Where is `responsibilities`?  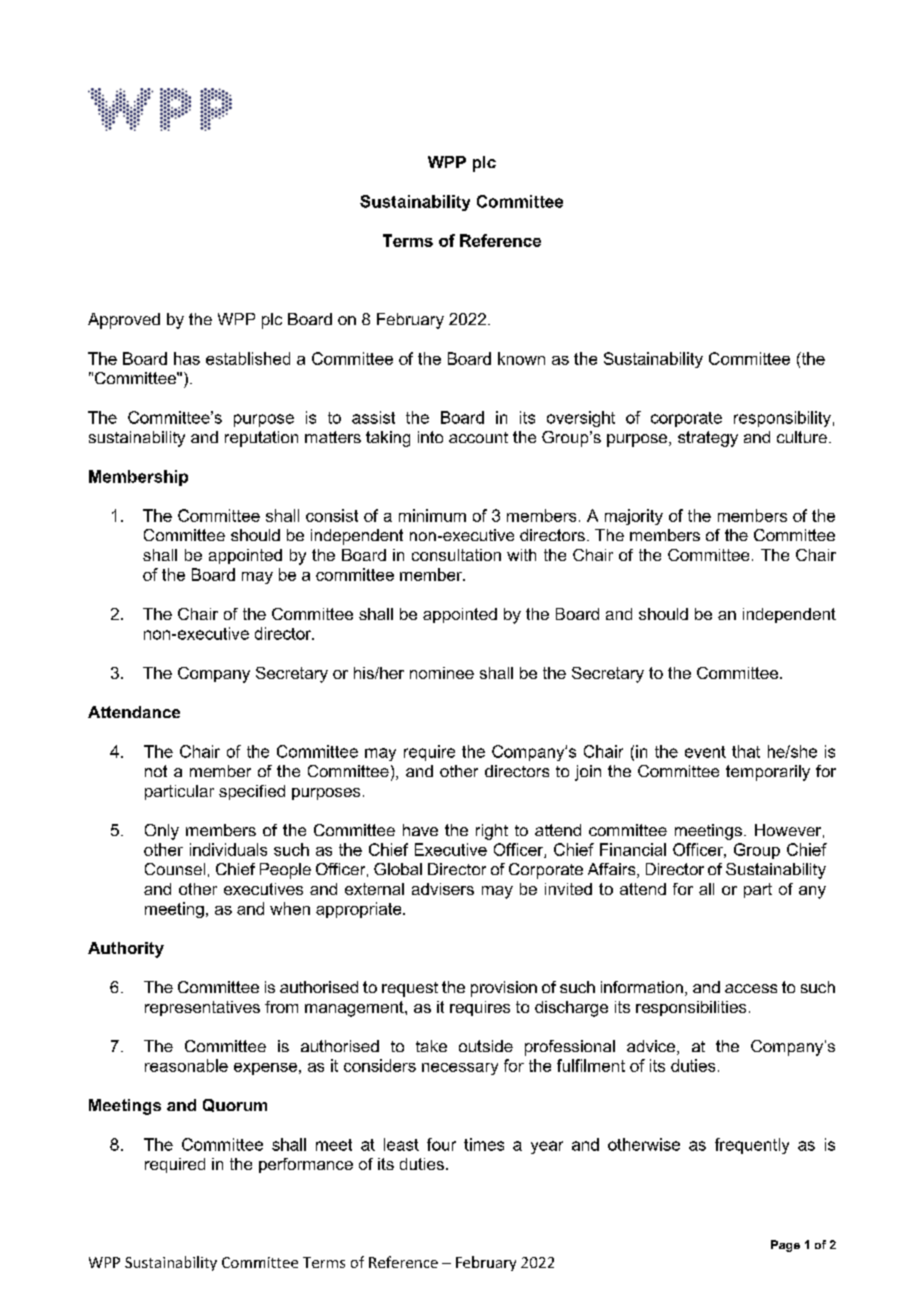
responsibilities is located at coordinates (691, 1008).
